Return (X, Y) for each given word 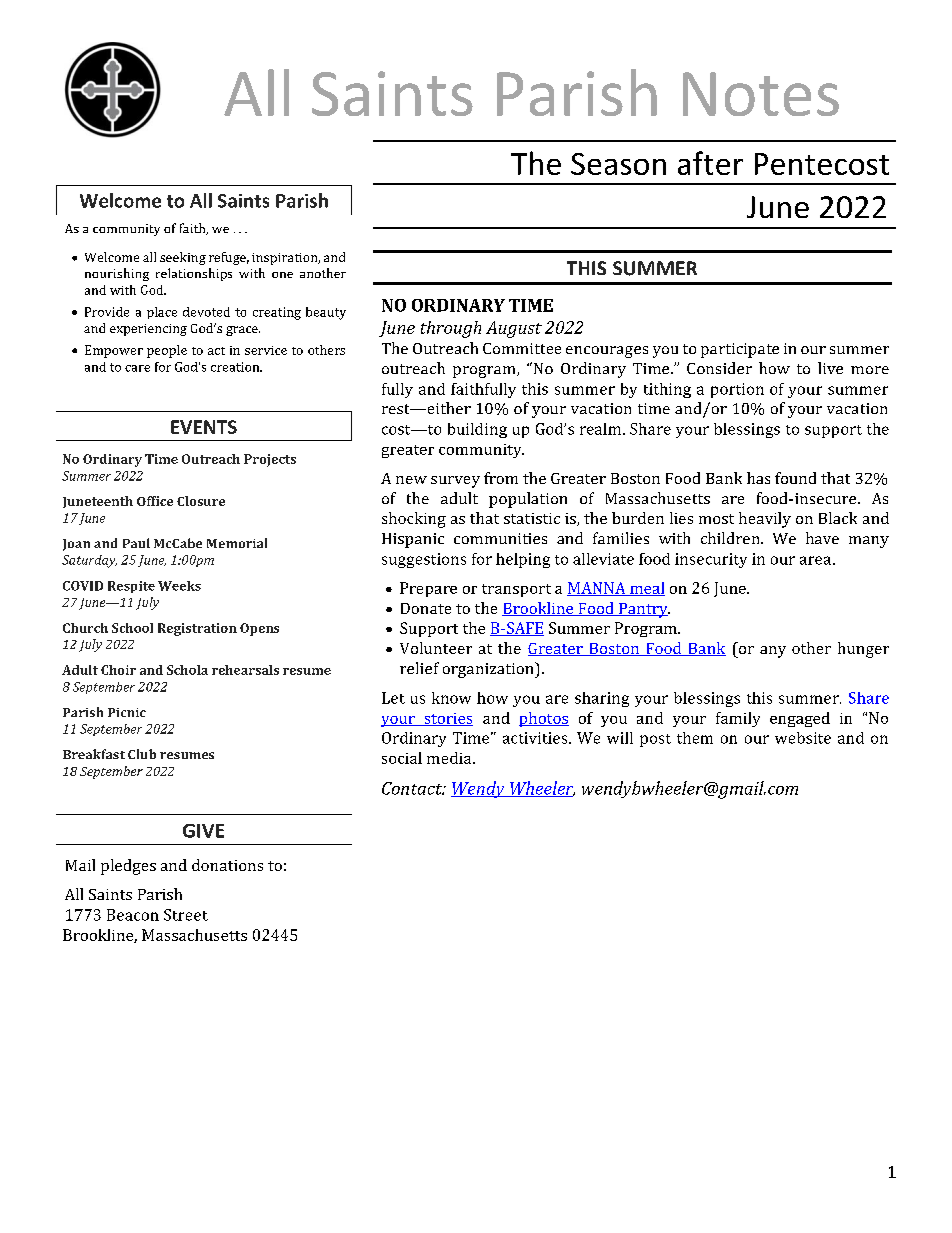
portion (737, 390)
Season (618, 164)
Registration (197, 629)
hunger (863, 650)
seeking (183, 258)
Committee (522, 348)
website (803, 738)
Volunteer (436, 648)
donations (227, 865)
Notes (761, 94)
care (137, 368)
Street (186, 915)
